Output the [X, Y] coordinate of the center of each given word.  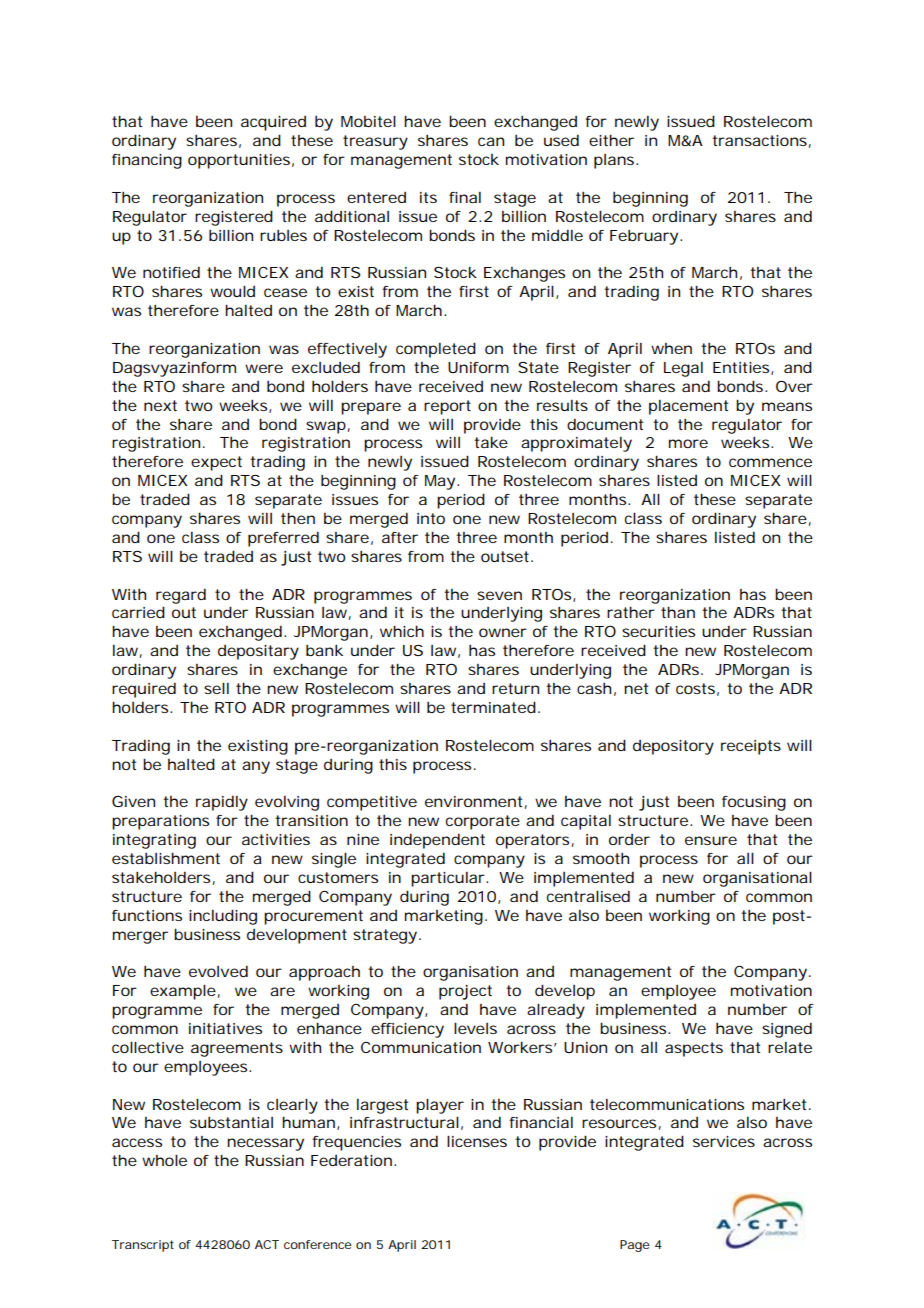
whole [164, 1160]
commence [770, 462]
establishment [166, 858]
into [431, 518]
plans [615, 161]
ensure [711, 840]
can [491, 141]
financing [147, 161]
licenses [477, 1141]
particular [449, 879]
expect [216, 463]
